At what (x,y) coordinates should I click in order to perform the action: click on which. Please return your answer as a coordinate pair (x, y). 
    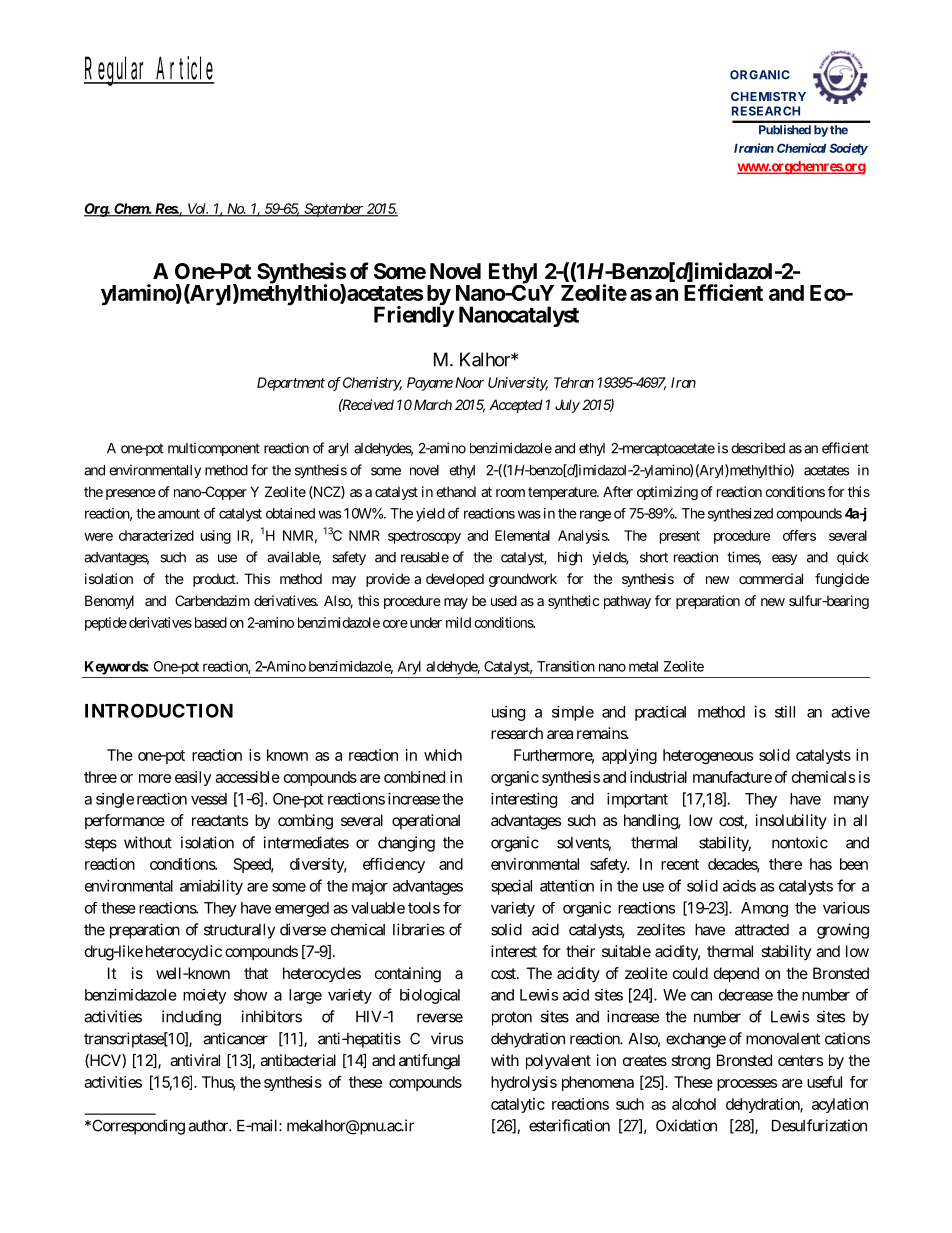
    Looking at the image, I should click on (443, 755).
